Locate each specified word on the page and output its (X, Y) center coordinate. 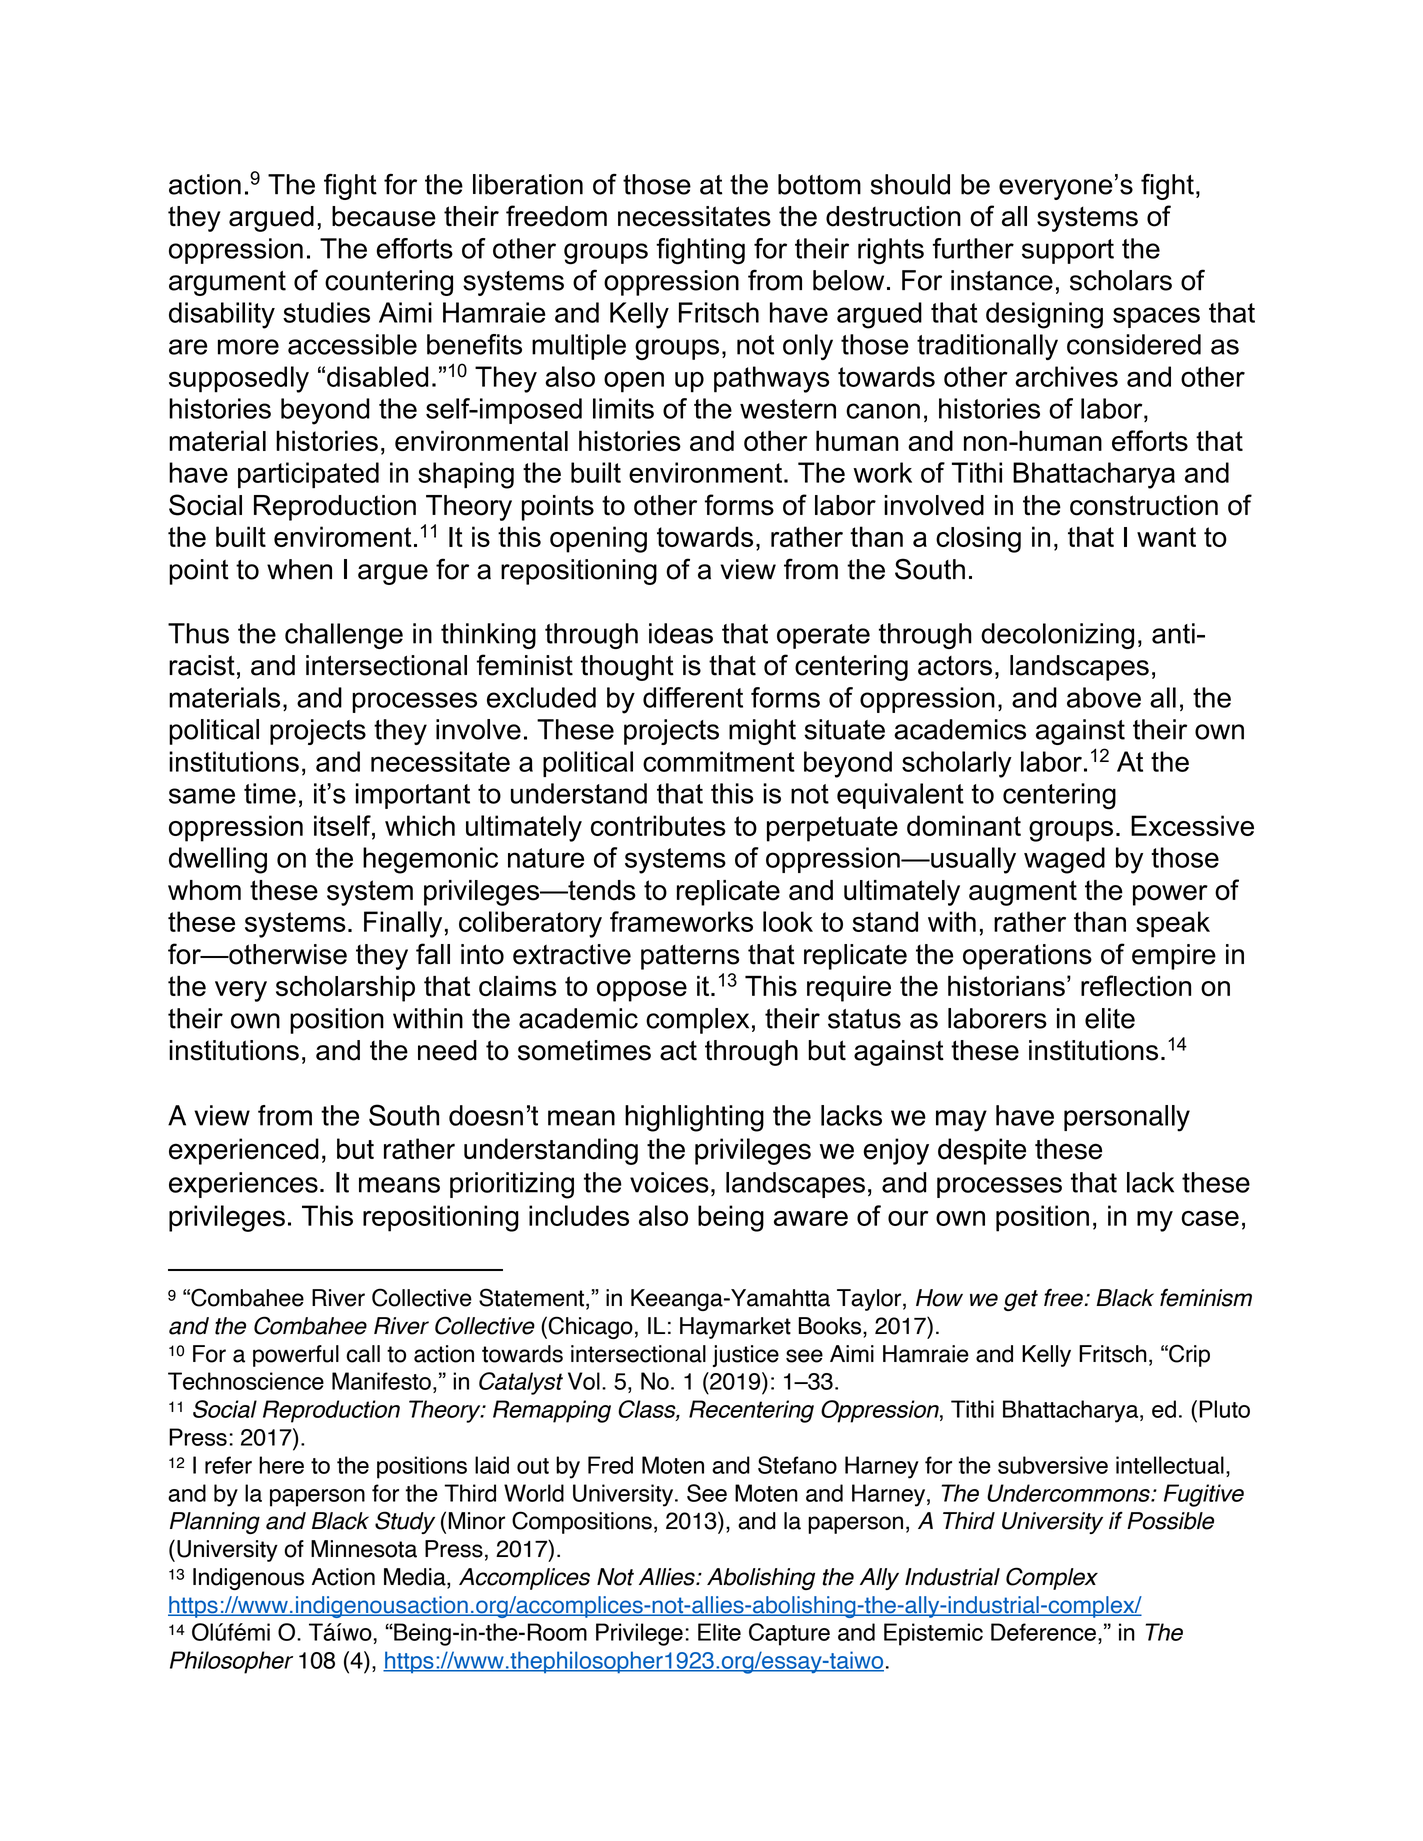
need (447, 1050)
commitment (719, 761)
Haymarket (735, 1328)
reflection (1136, 985)
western (788, 409)
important (413, 796)
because (384, 216)
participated (308, 475)
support (1068, 251)
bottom (819, 184)
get (1021, 1300)
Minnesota (364, 1549)
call (363, 1354)
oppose (642, 991)
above (1104, 697)
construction (1144, 505)
